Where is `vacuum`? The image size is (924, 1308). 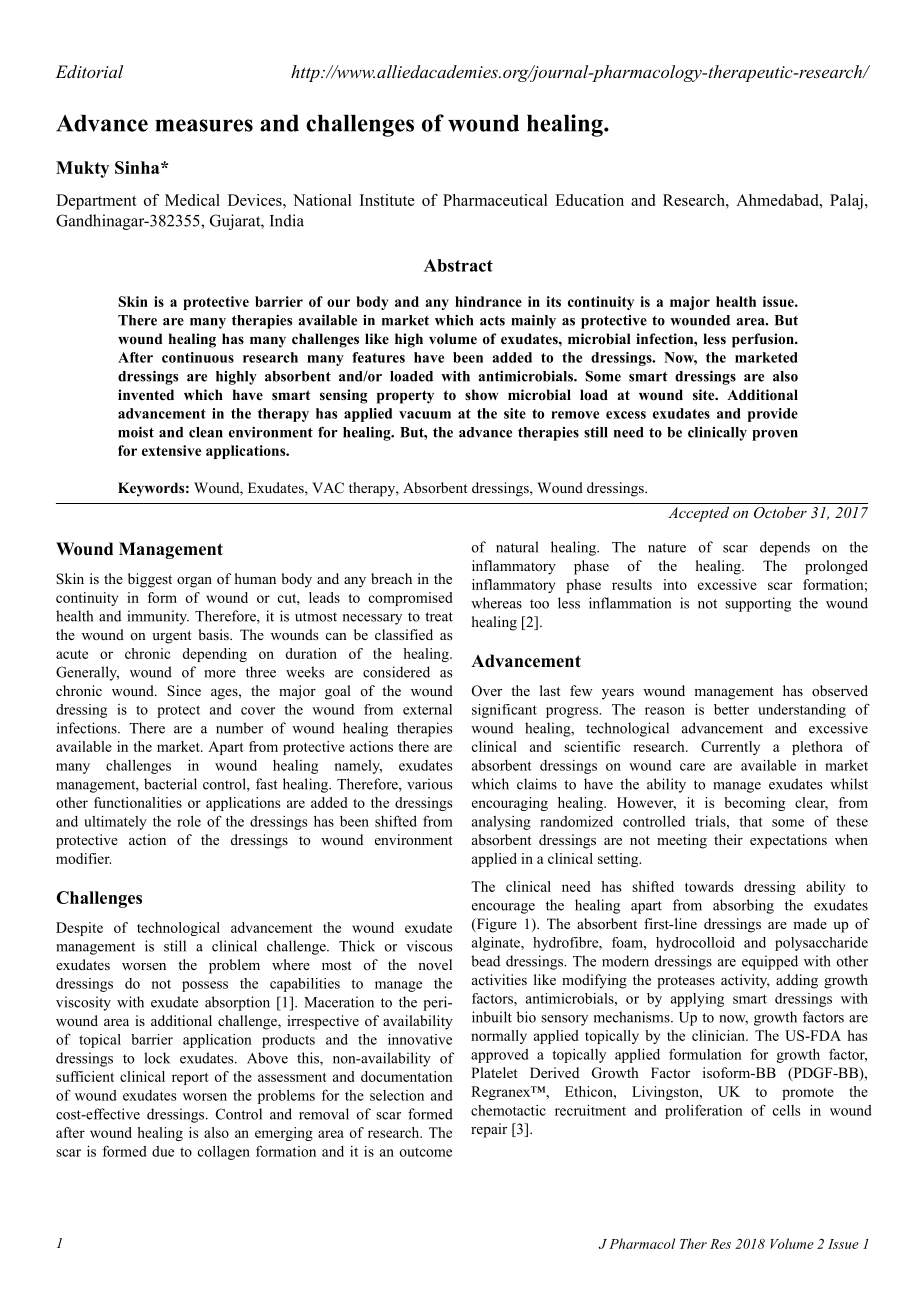
vacuum is located at coordinates (425, 415).
